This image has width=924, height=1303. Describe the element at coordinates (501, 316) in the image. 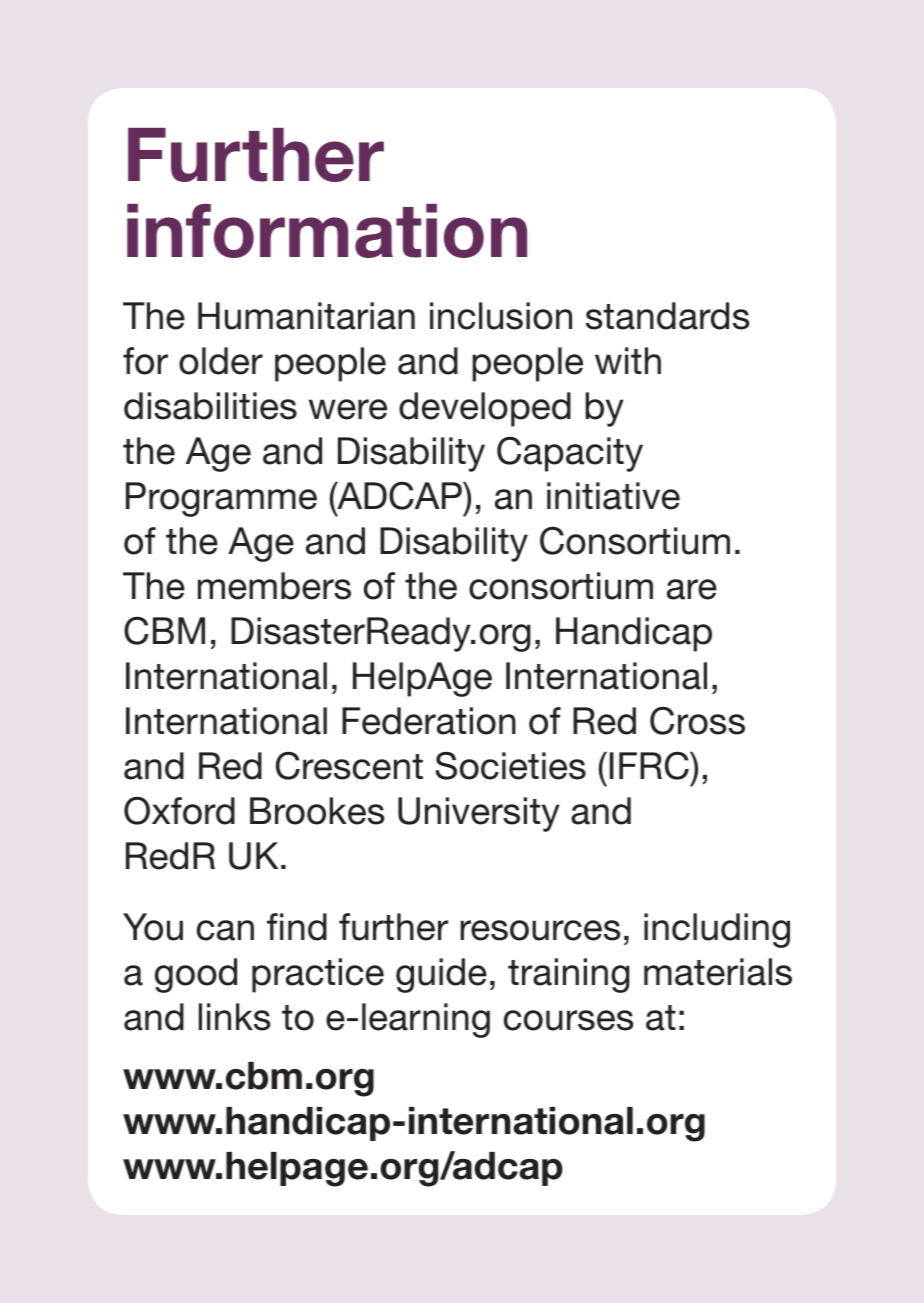

I see `inclusion` at that location.
